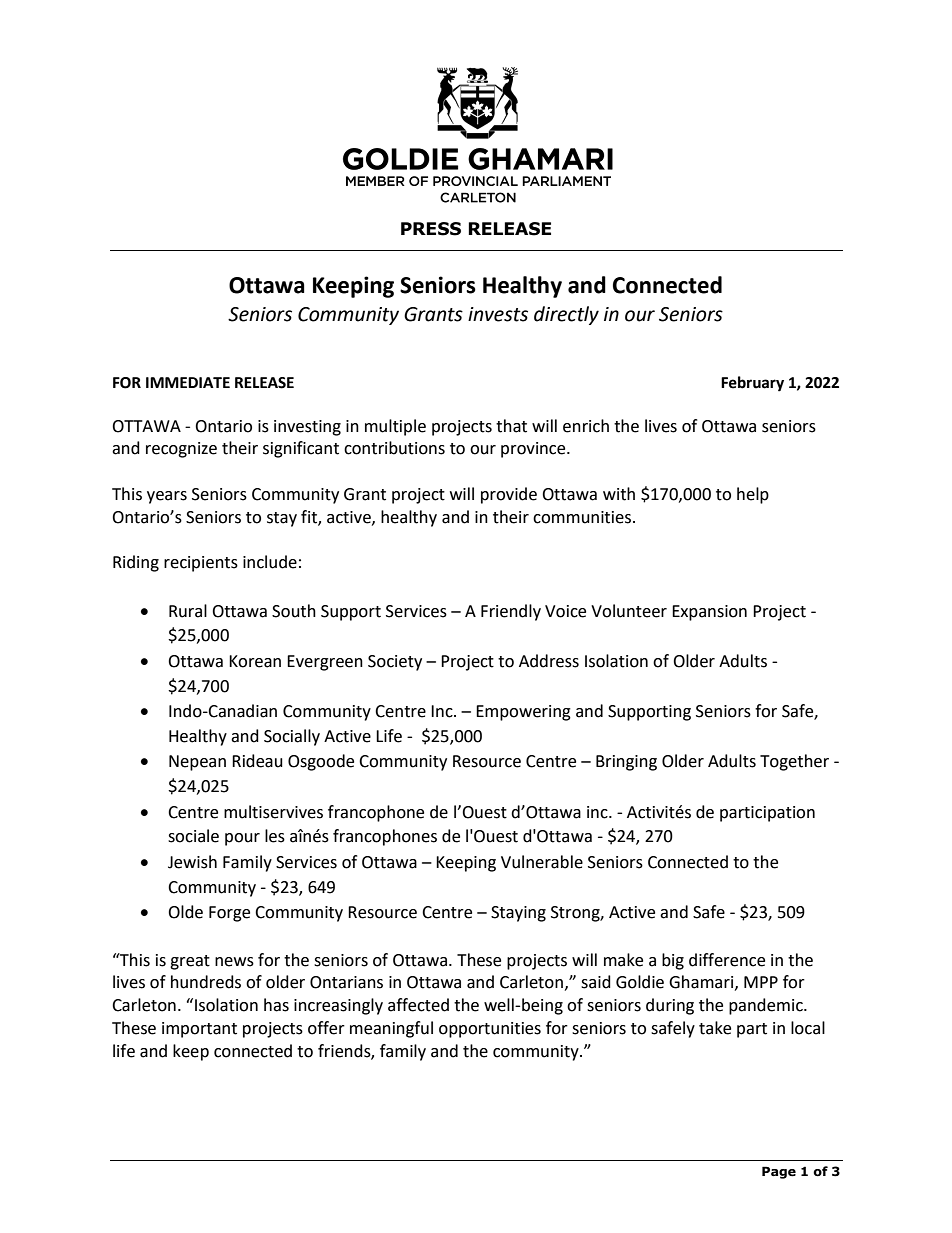 Image resolution: width=952 pixels, height=1233 pixels. I want to click on Together, so click(794, 762).
